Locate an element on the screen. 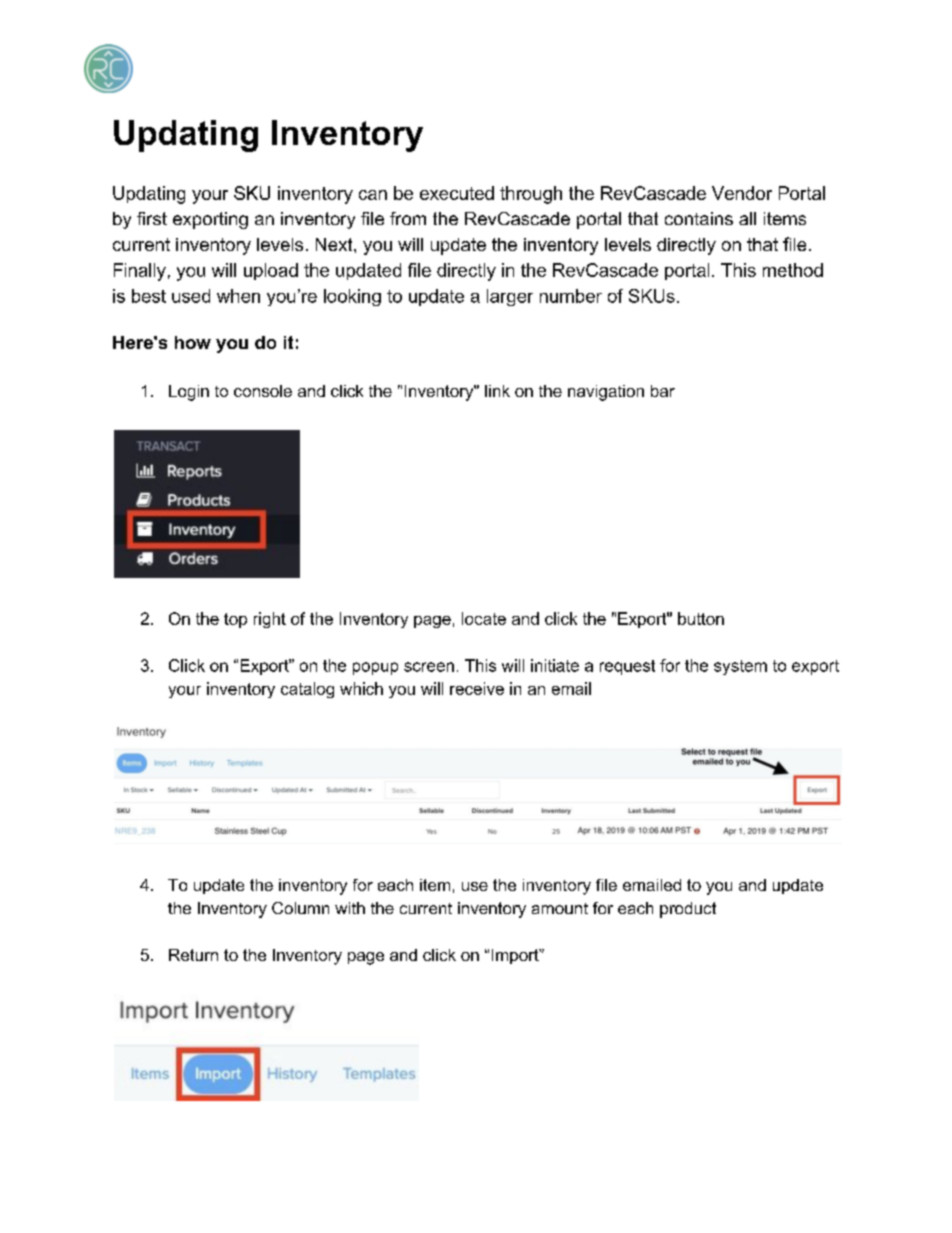  screen is located at coordinates (429, 667).
